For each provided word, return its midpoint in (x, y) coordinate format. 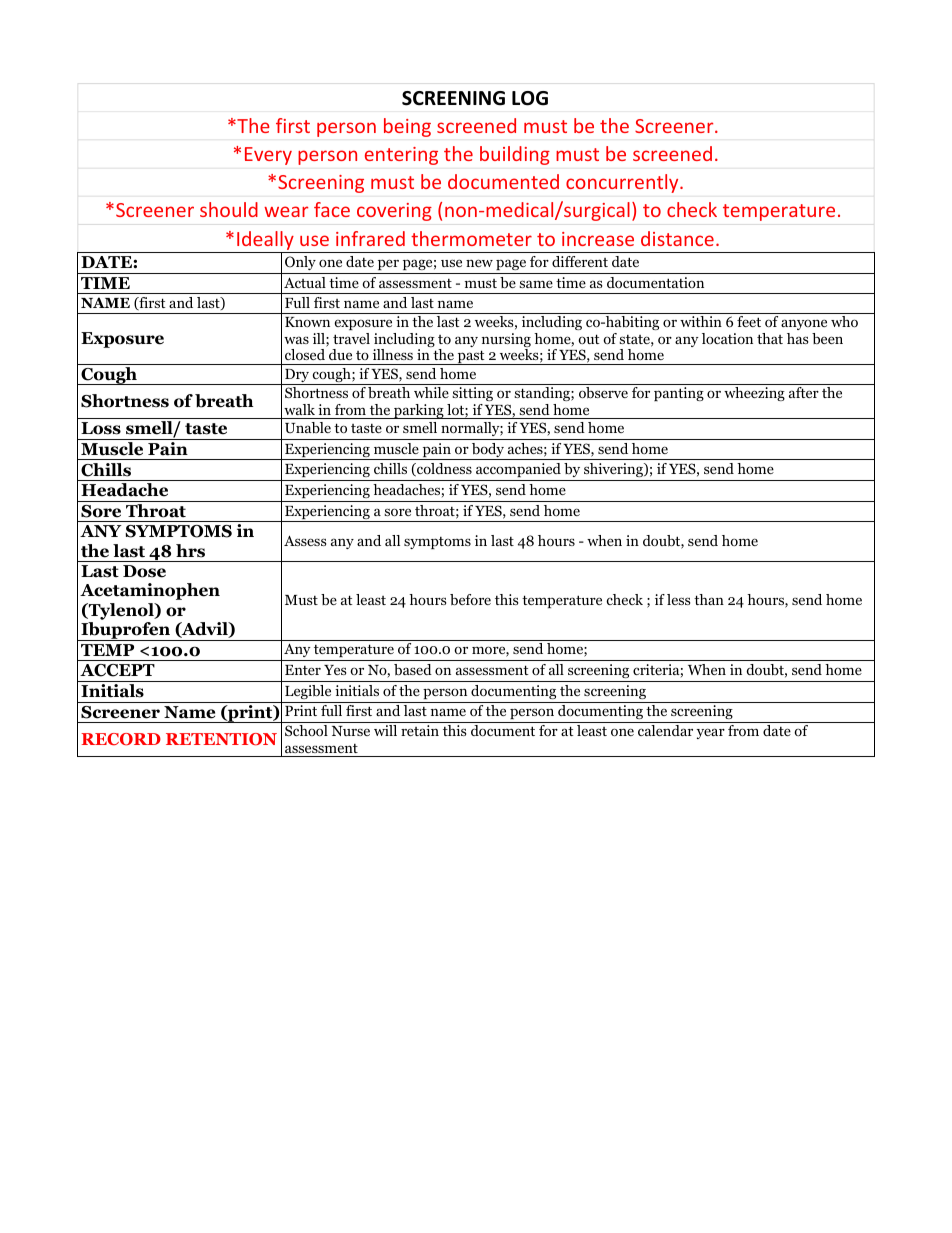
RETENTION (221, 739)
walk (299, 409)
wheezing (754, 394)
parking (419, 411)
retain (420, 730)
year (710, 733)
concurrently (623, 183)
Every (268, 156)
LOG (530, 98)
